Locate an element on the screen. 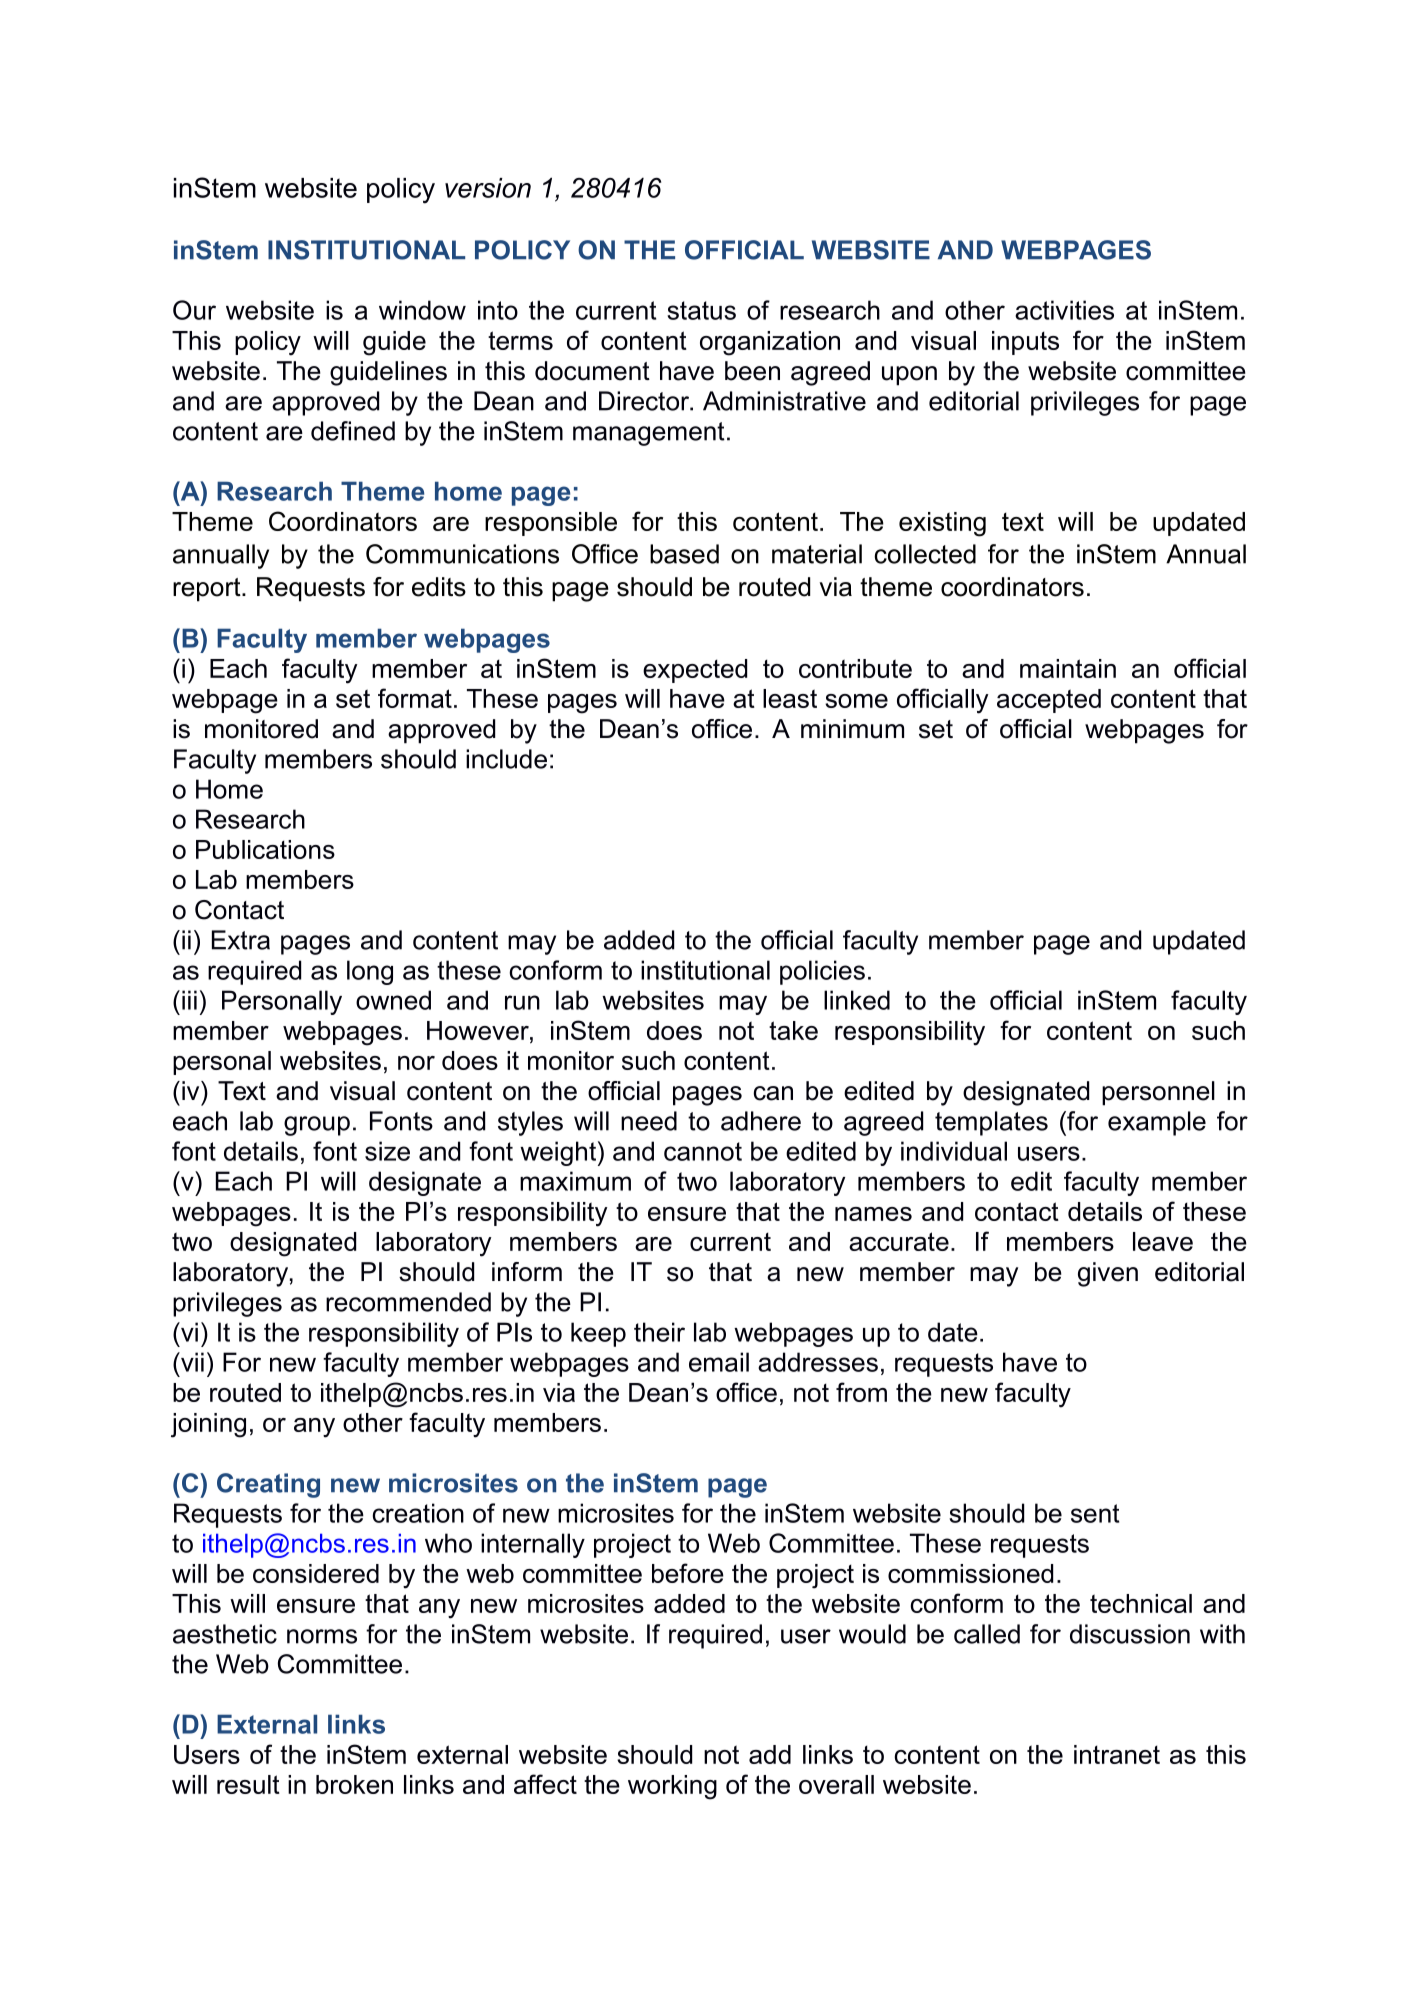 The width and height of the screenshot is (1419, 2008). window is located at coordinates (422, 310).
